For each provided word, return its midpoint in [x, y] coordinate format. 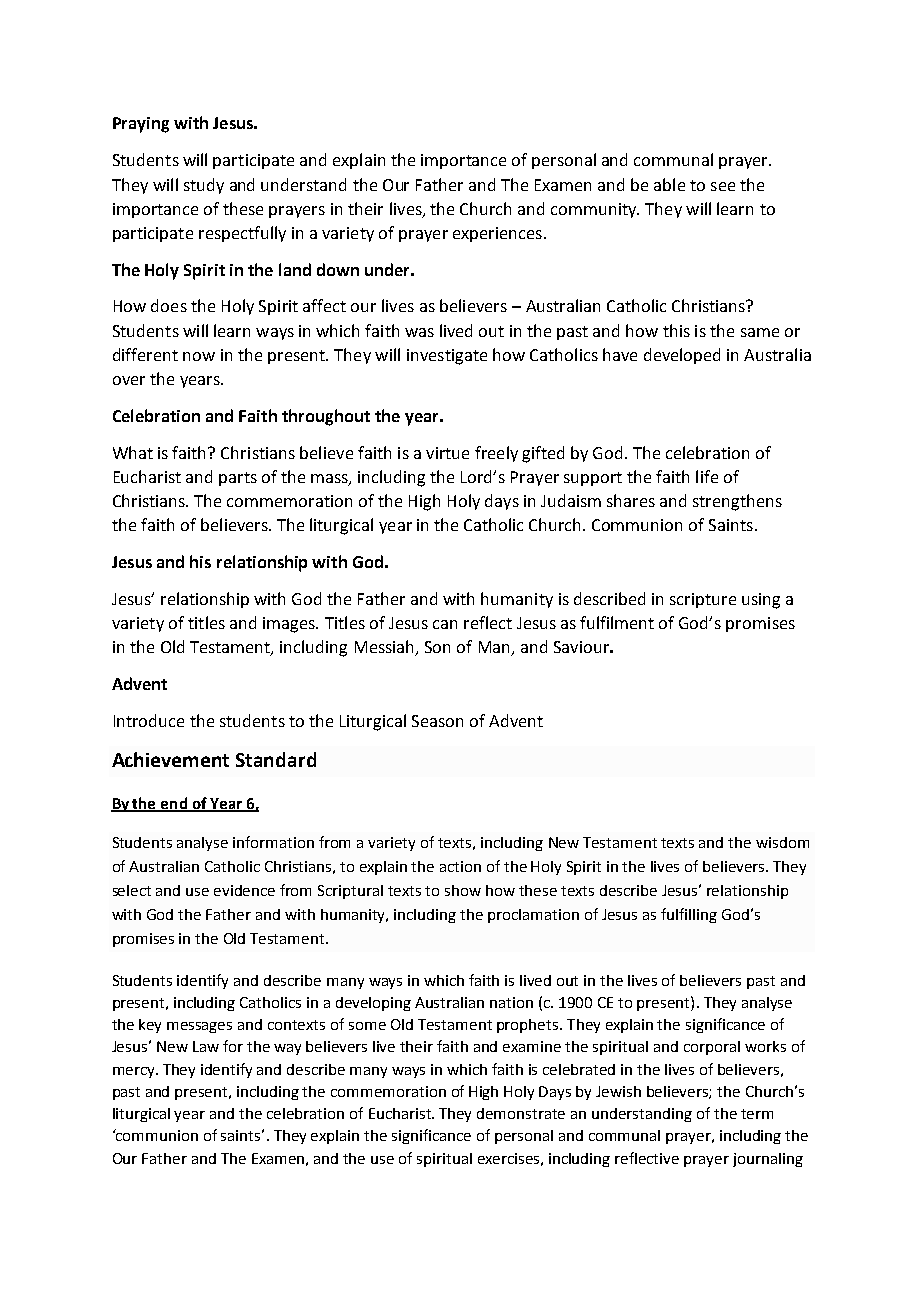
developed [682, 356]
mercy [135, 1072]
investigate [447, 357]
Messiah [386, 648]
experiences [497, 234]
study [204, 186]
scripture [703, 600]
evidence [244, 890]
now [199, 356]
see [723, 186]
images [290, 625]
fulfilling [689, 915]
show [463, 890]
